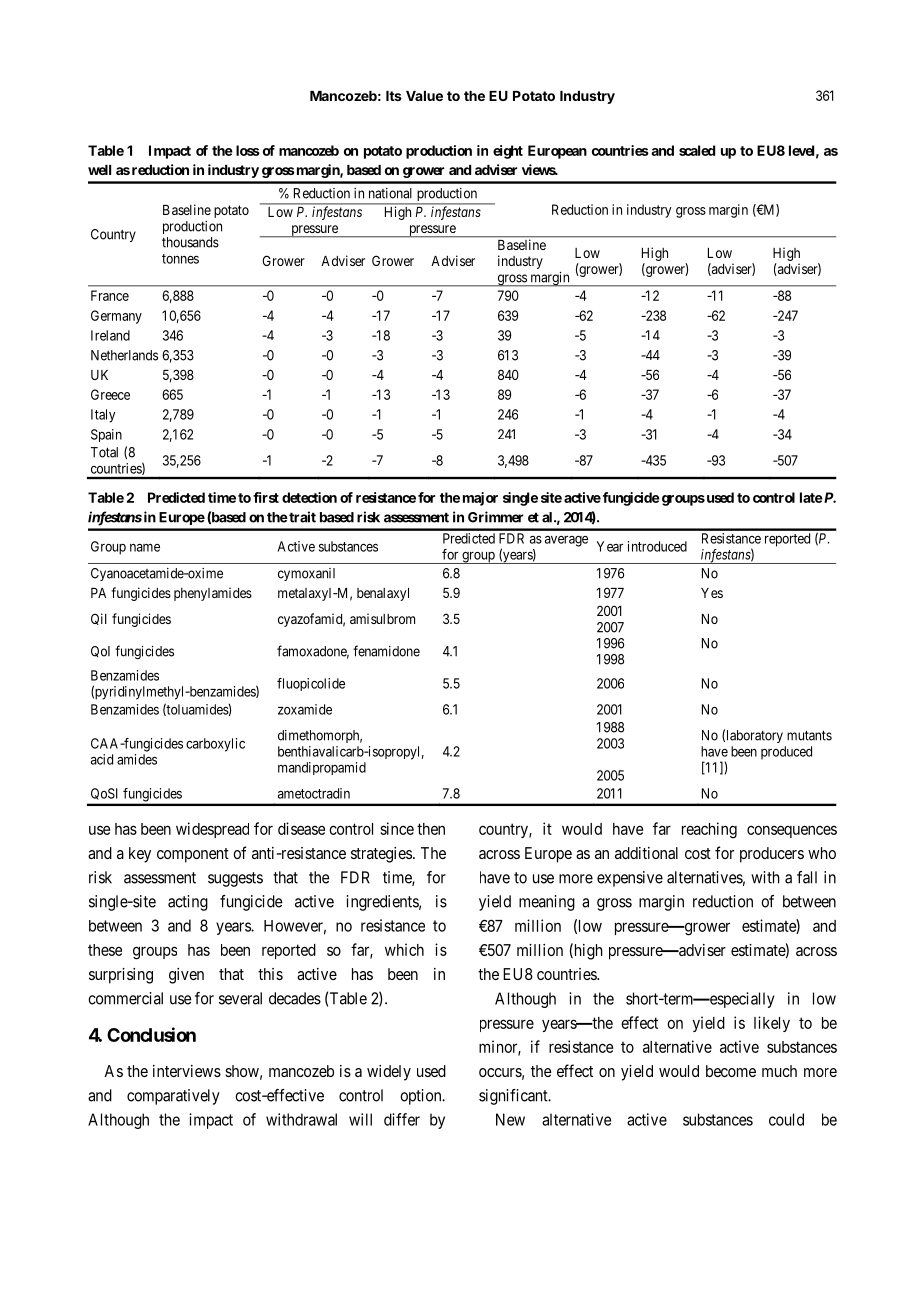 The image size is (924, 1308). I want to click on name, so click(145, 547).
